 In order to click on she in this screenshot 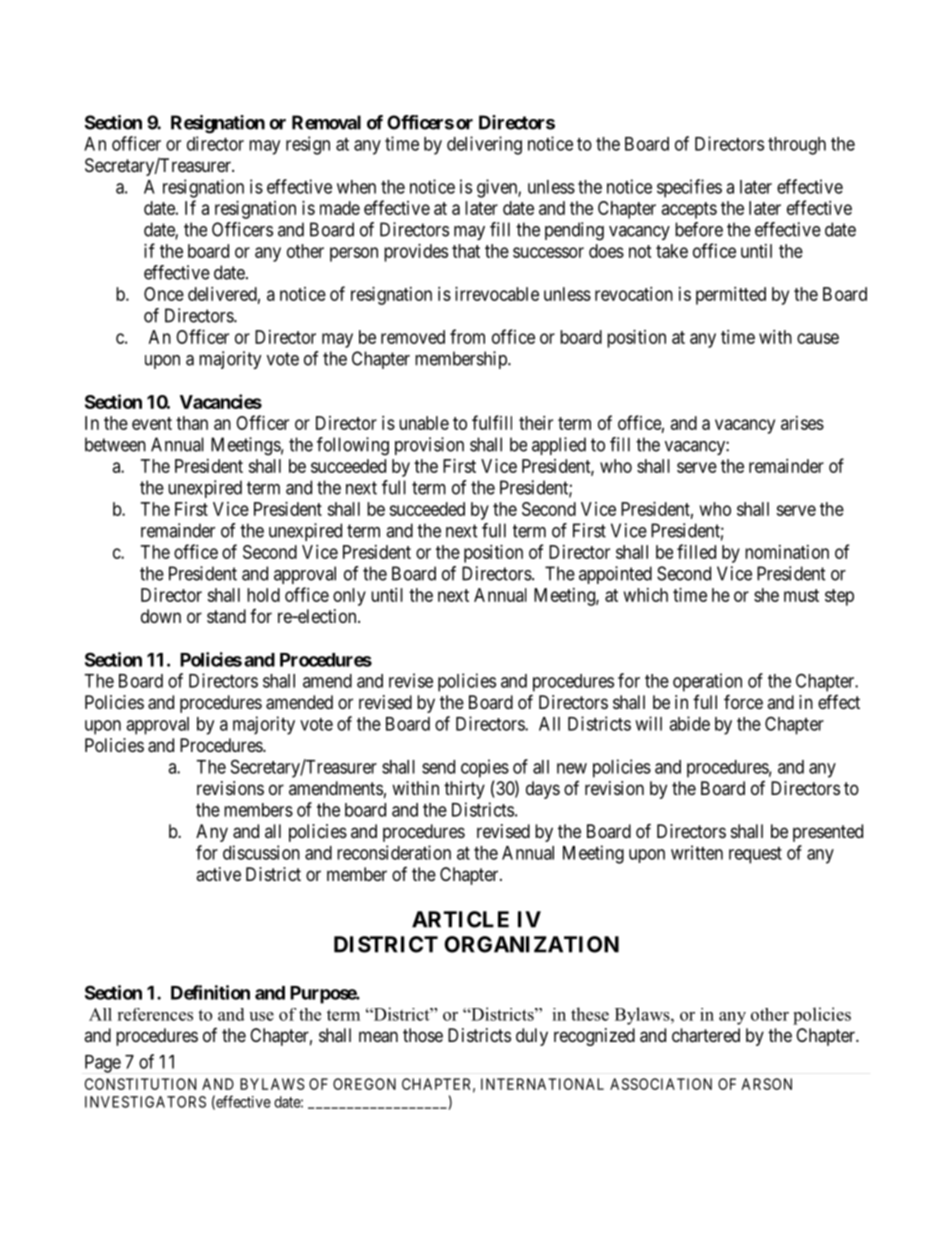, I will do `click(766, 595)`.
